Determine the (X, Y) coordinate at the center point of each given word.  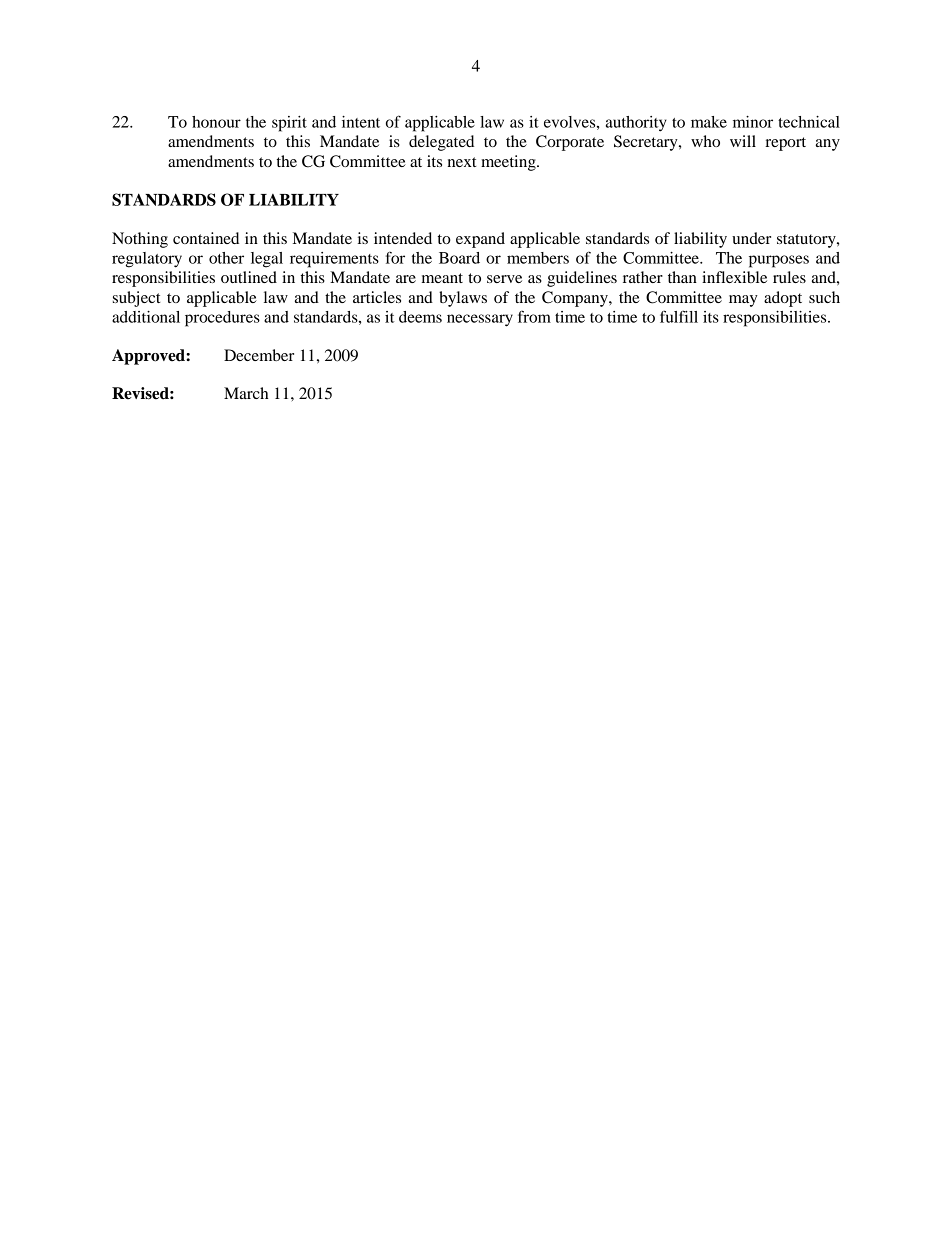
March (246, 393)
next (462, 162)
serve (504, 279)
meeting (509, 163)
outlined (249, 277)
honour (216, 122)
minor (753, 122)
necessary (480, 320)
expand (480, 240)
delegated (441, 143)
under (751, 238)
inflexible (734, 277)
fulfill (679, 316)
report (785, 144)
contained (206, 238)
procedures (222, 319)
